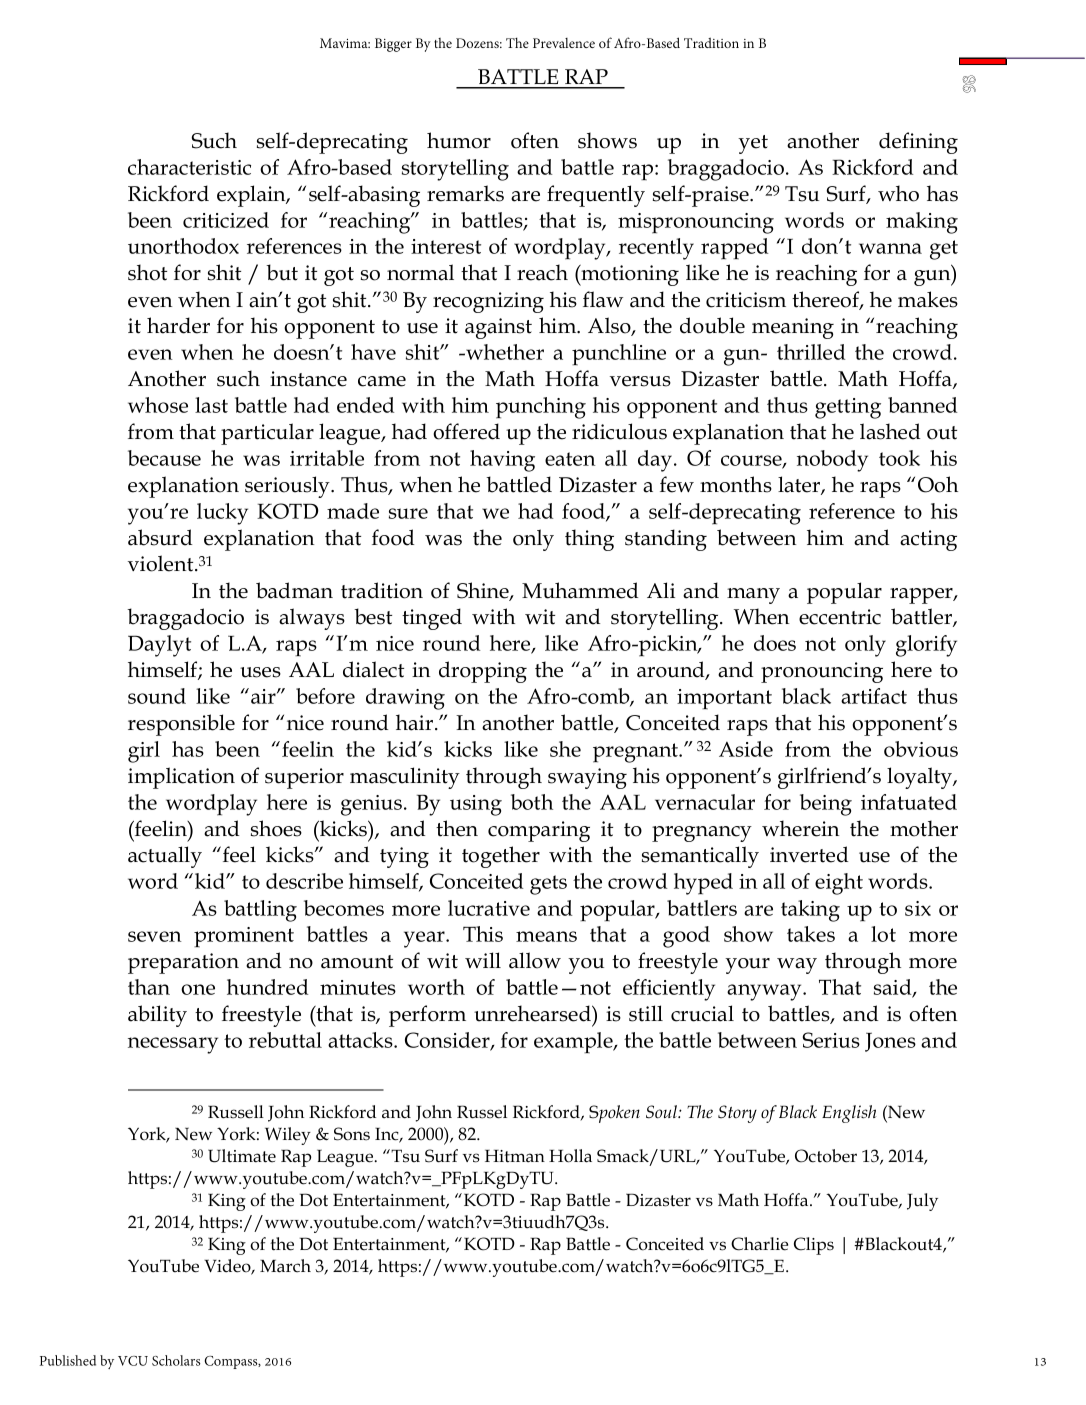  I want to click on punching, so click(541, 408).
